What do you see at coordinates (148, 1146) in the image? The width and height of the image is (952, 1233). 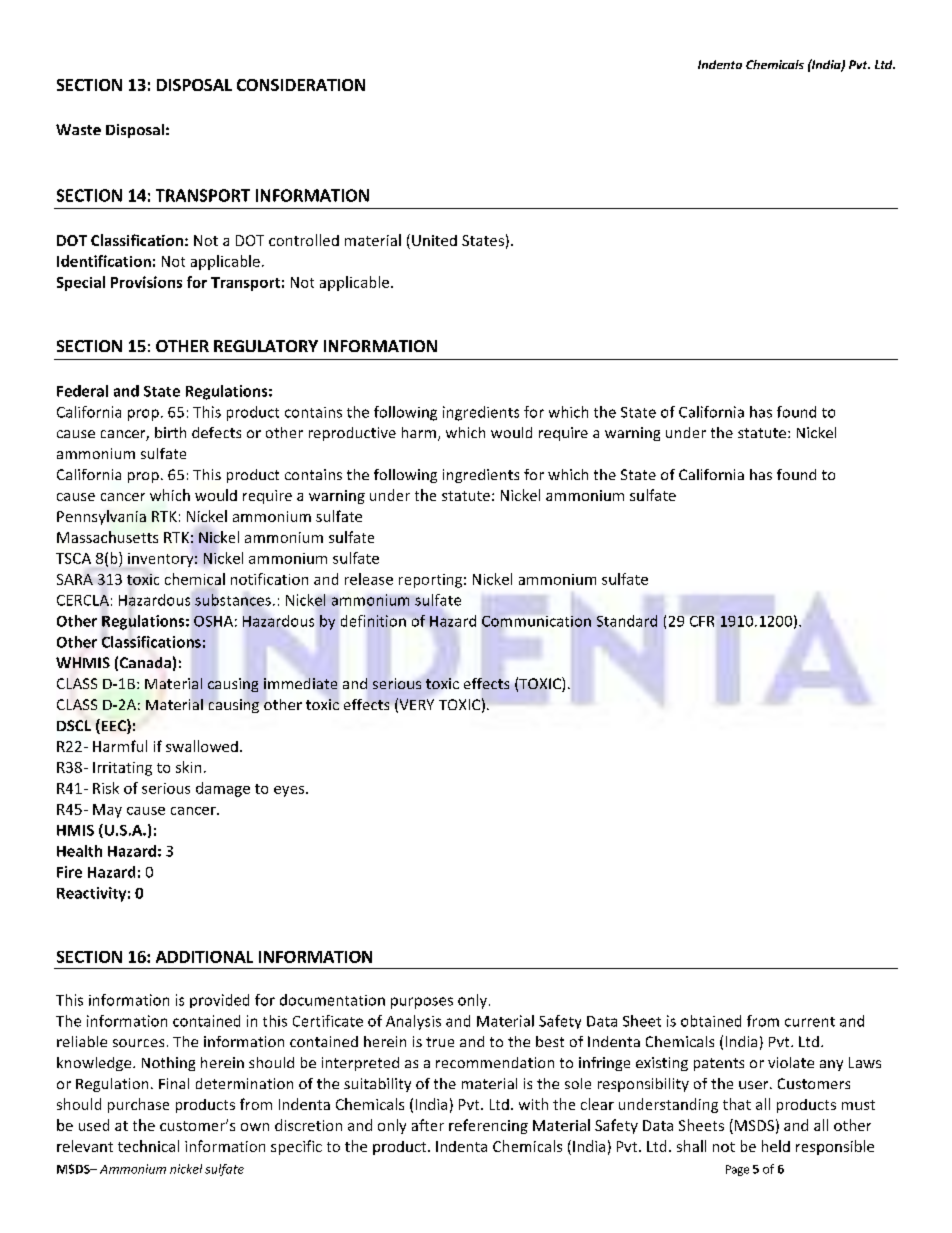 I see `technical` at bounding box center [148, 1146].
